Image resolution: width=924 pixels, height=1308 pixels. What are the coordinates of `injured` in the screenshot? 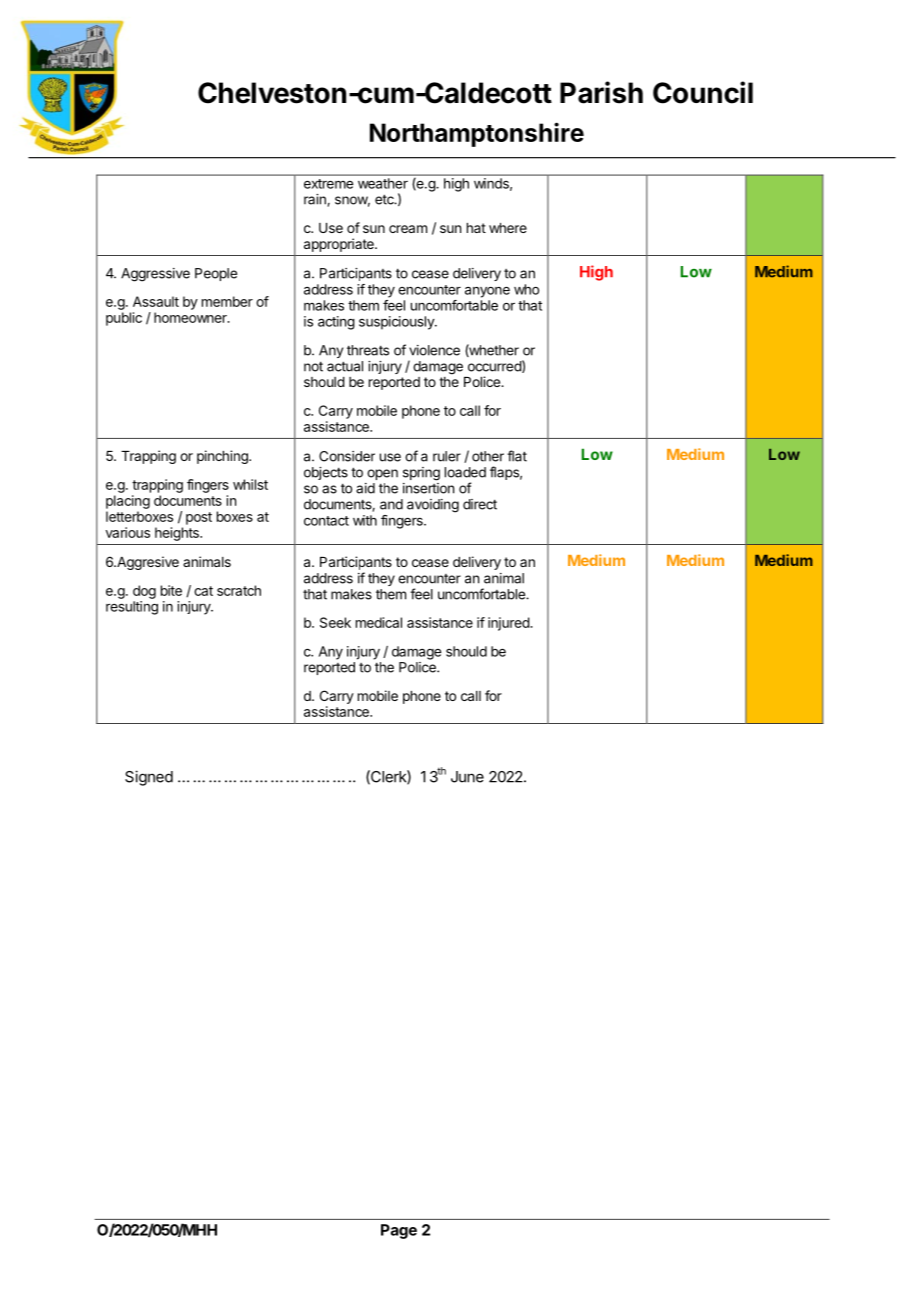 It's located at (509, 624).
